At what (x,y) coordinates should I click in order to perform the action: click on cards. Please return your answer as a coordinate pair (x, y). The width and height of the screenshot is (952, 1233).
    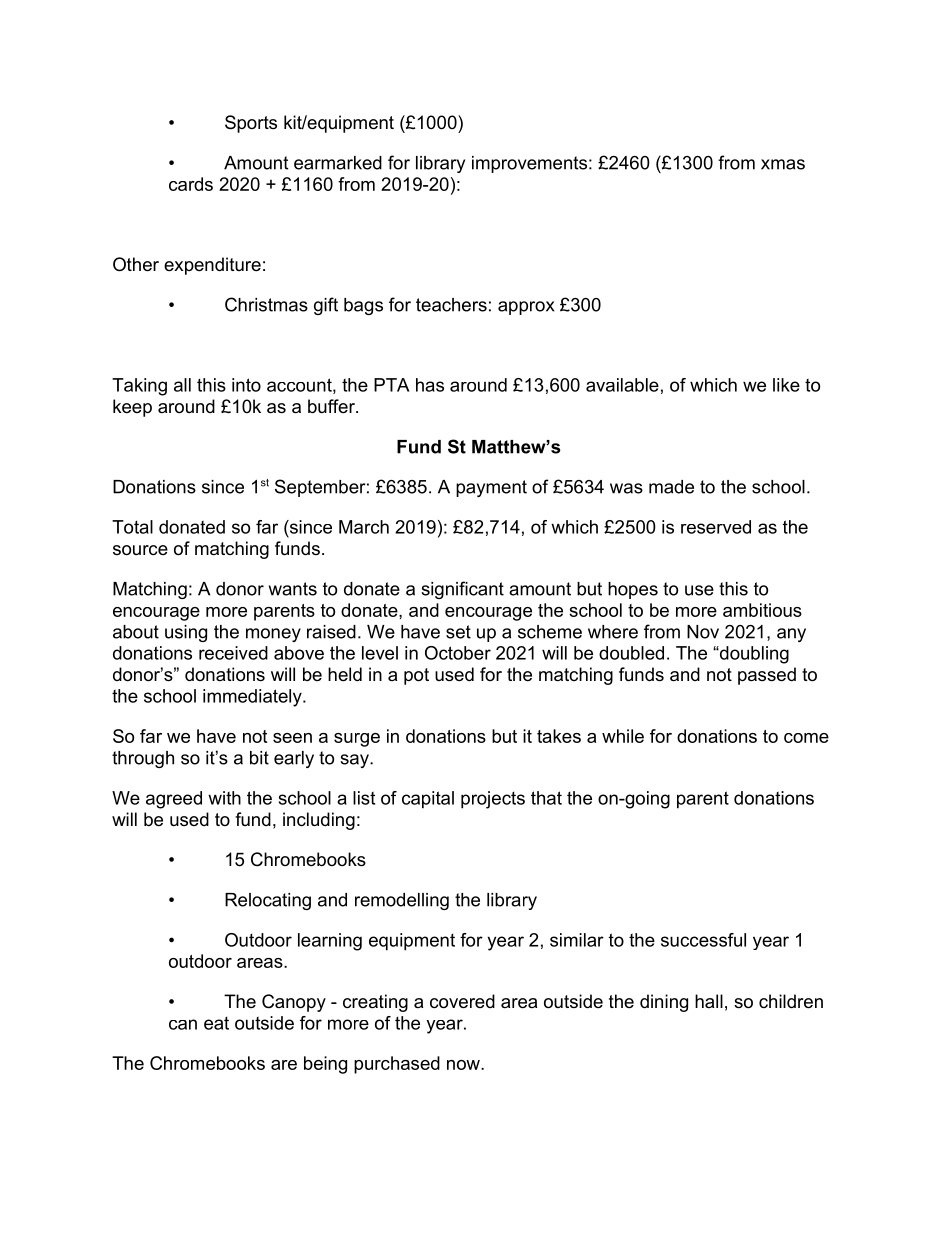
    Looking at the image, I should click on (191, 184).
